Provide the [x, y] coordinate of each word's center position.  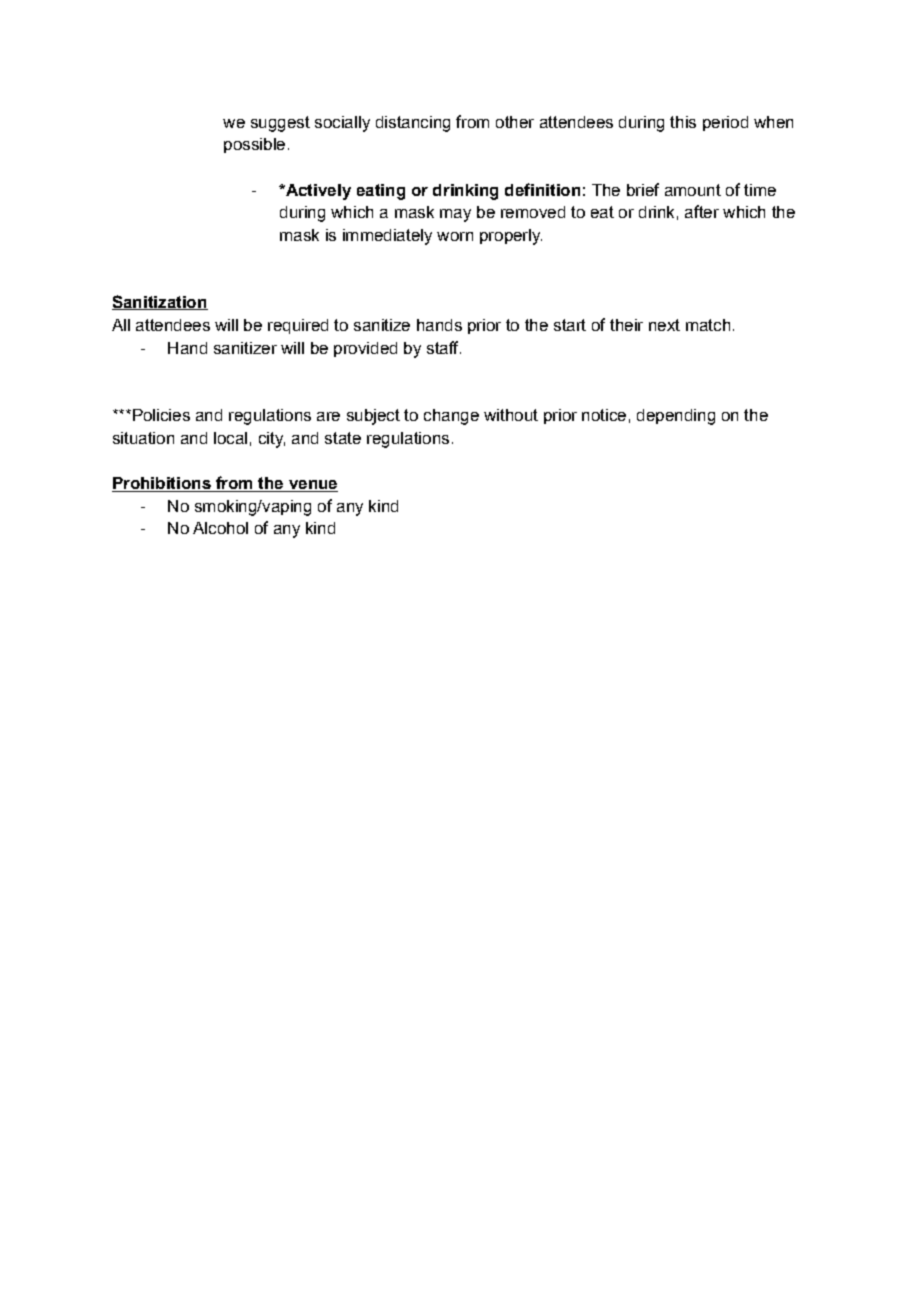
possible [254, 145]
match [708, 325]
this [683, 122]
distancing [413, 124]
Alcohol [220, 528]
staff [444, 347]
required [298, 326]
